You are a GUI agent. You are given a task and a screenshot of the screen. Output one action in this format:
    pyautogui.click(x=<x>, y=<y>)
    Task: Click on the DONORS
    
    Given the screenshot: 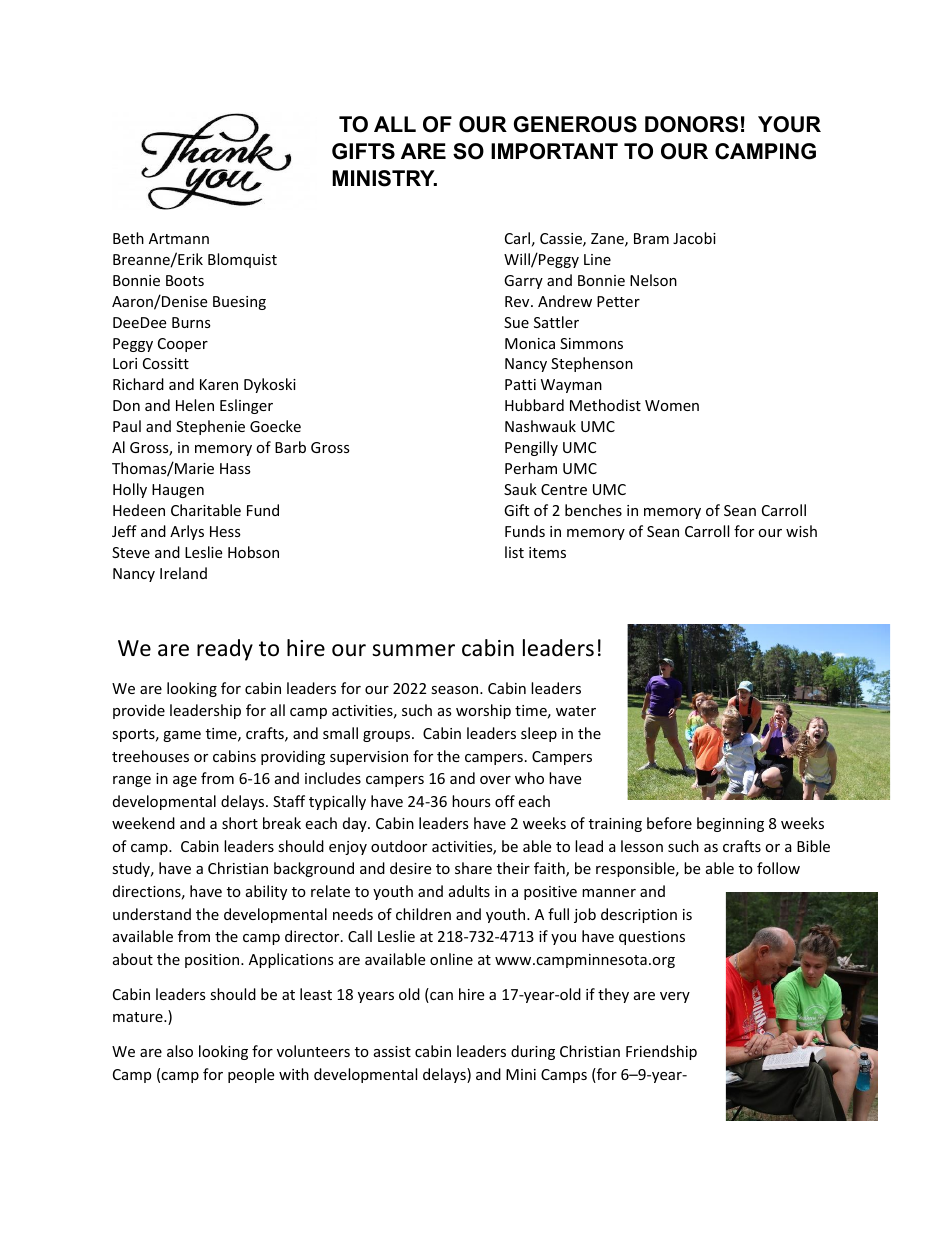 What is the action you would take?
    pyautogui.click(x=691, y=124)
